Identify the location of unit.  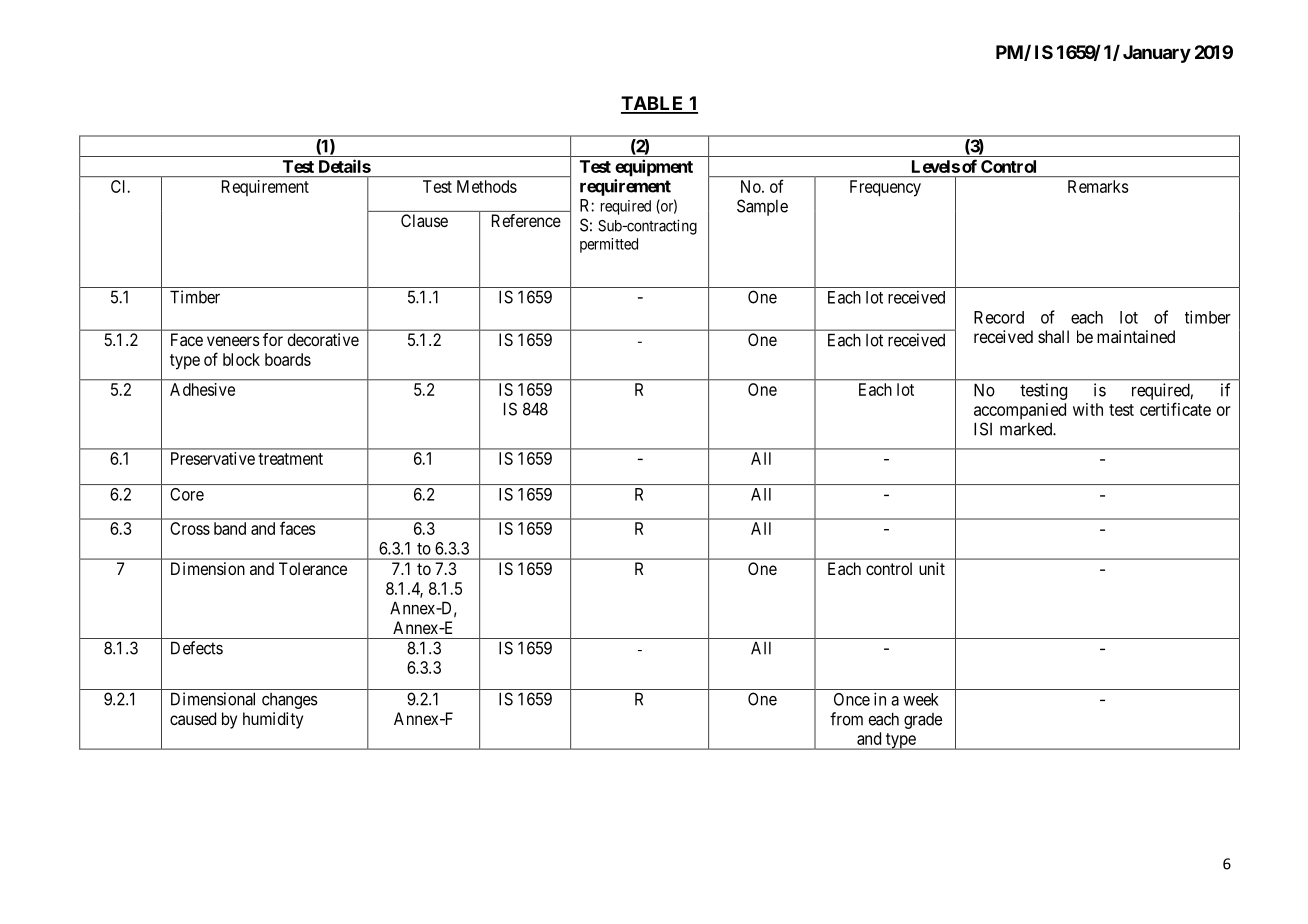
(932, 568).
